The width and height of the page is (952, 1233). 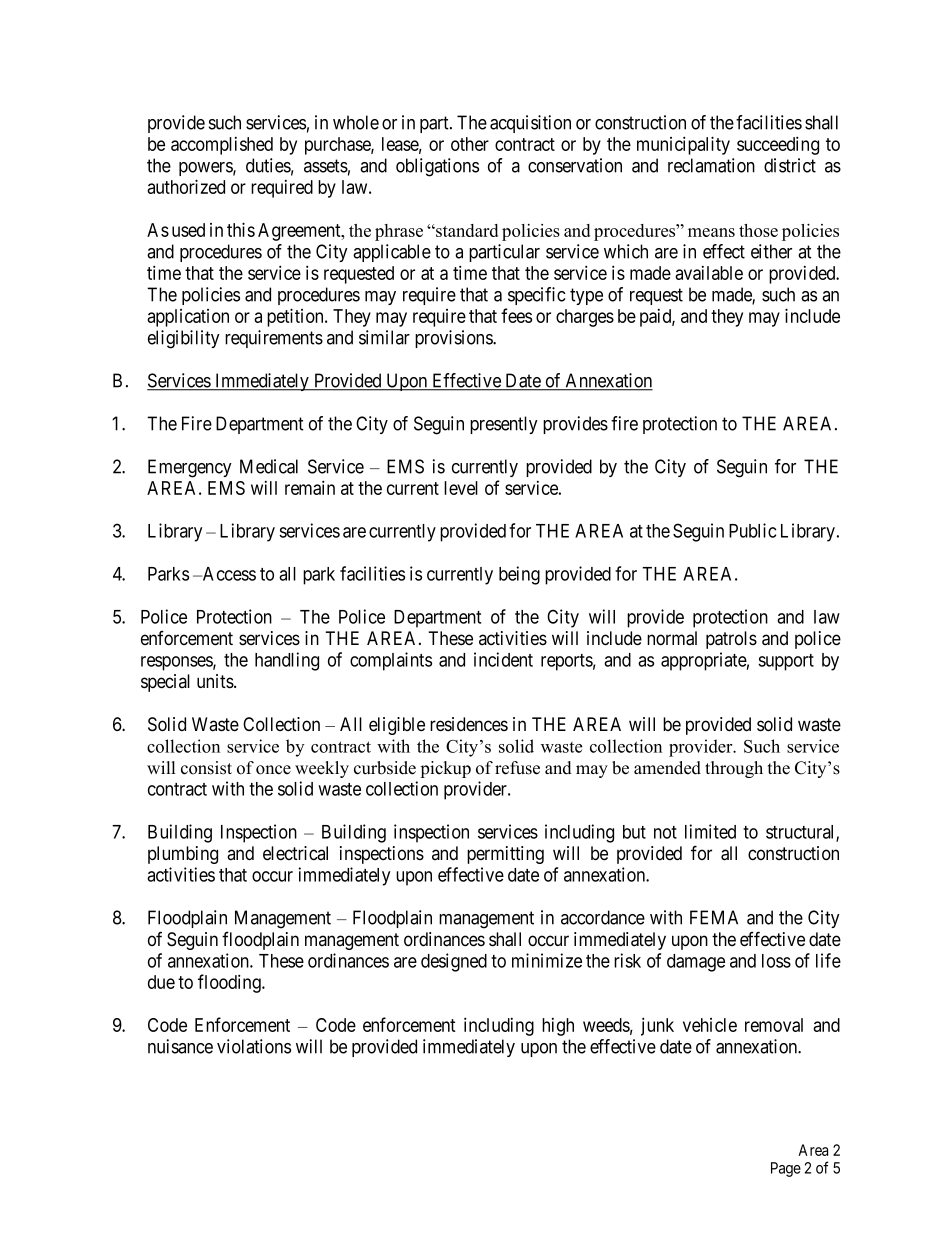 I want to click on violations, so click(x=254, y=1046).
